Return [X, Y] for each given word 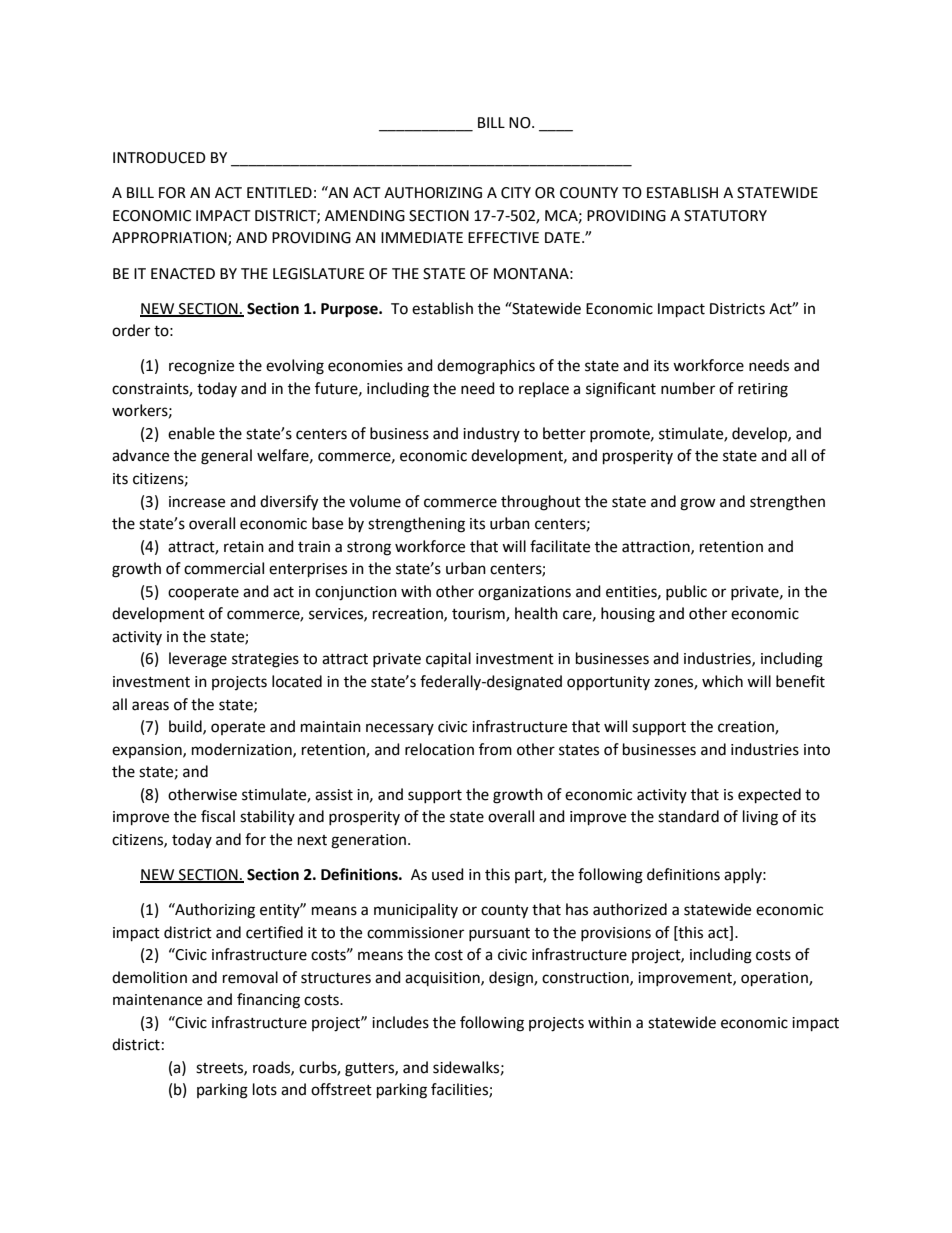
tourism [479, 615]
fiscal [218, 816]
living [760, 818]
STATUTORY [725, 216]
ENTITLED [279, 192]
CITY [516, 193]
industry [491, 434]
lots [265, 1089]
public [686, 592]
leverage [198, 660]
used [448, 874]
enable [191, 433]
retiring [763, 390]
